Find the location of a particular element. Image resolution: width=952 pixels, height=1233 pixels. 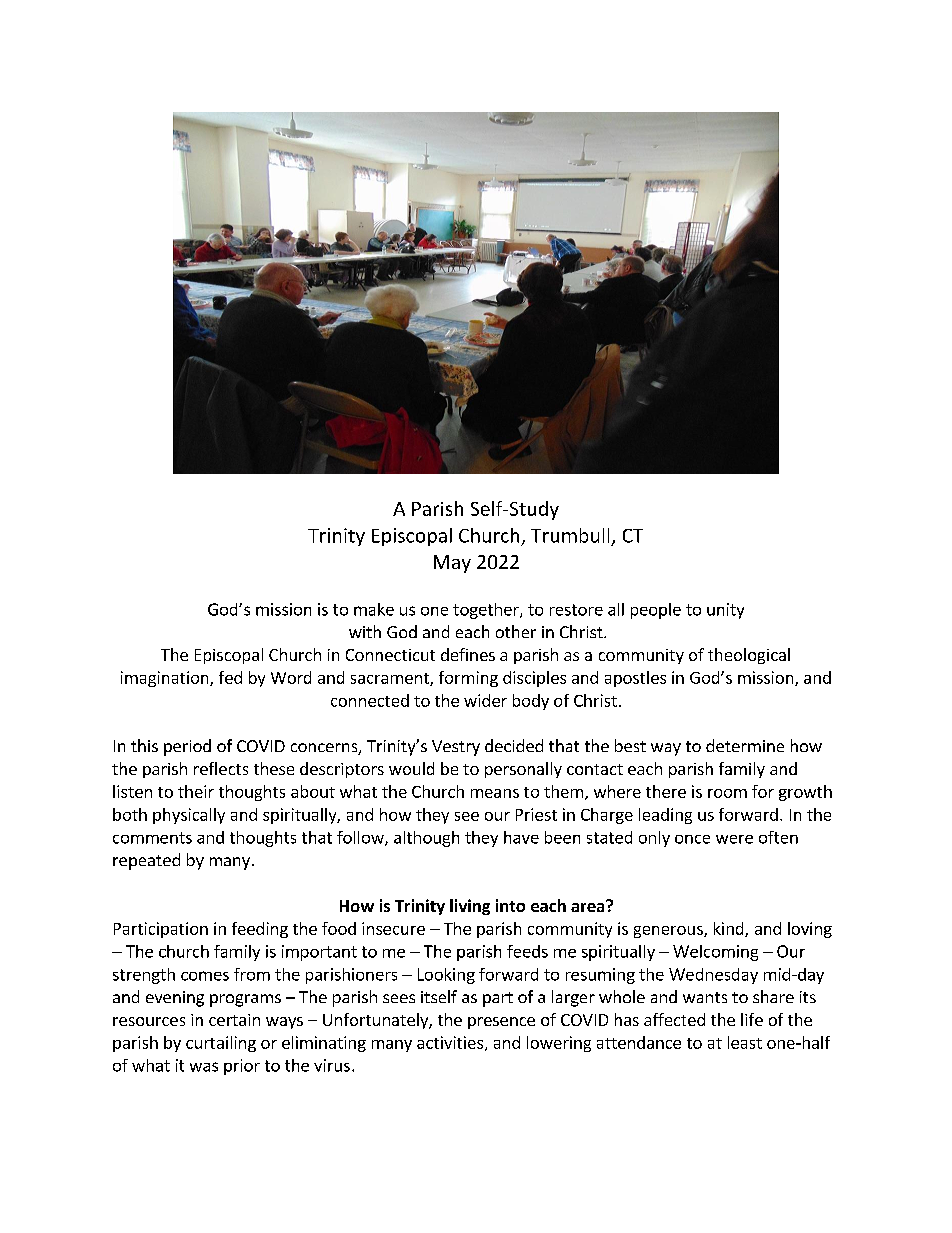

people is located at coordinates (656, 611).
